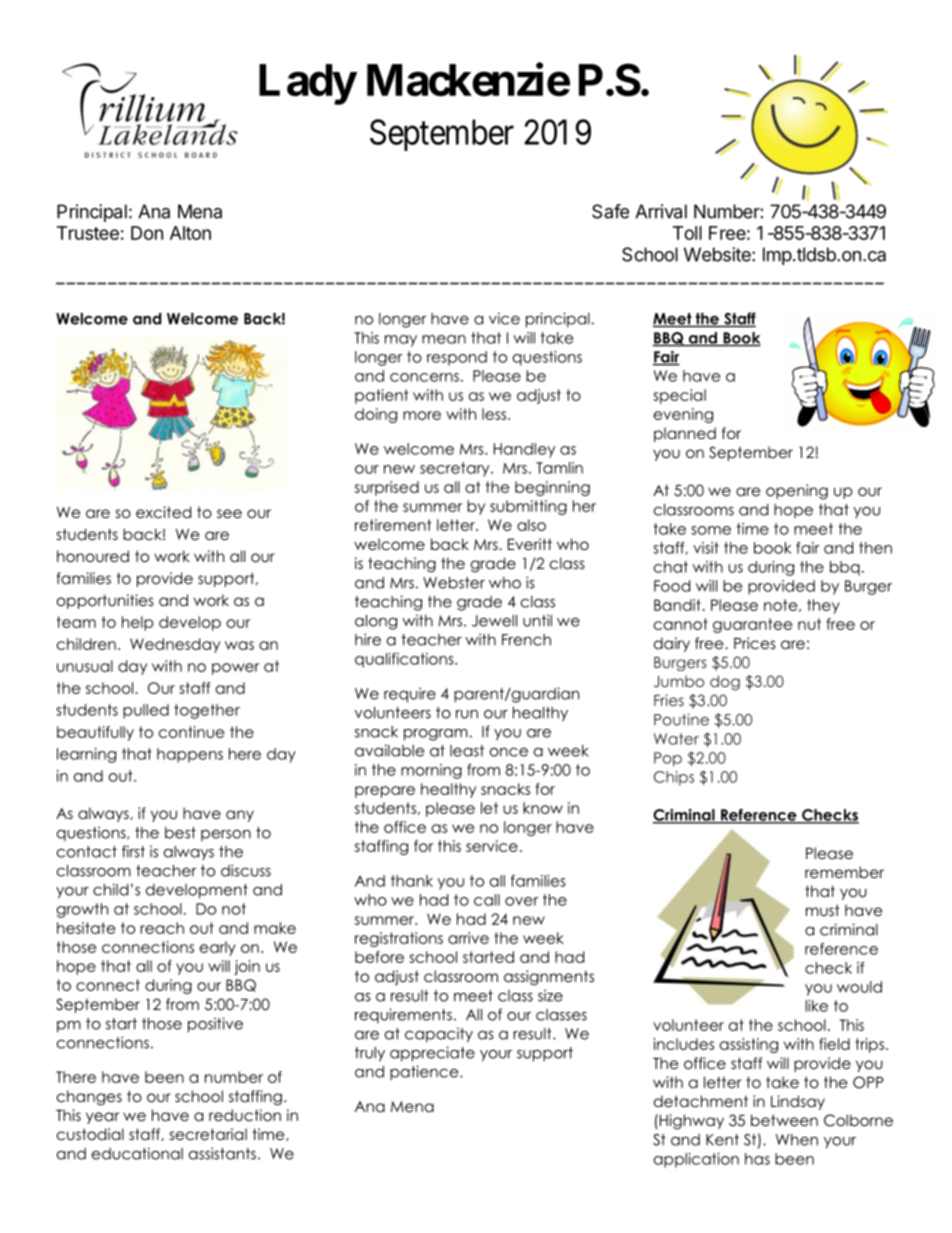  I want to click on Alton, so click(190, 233).
